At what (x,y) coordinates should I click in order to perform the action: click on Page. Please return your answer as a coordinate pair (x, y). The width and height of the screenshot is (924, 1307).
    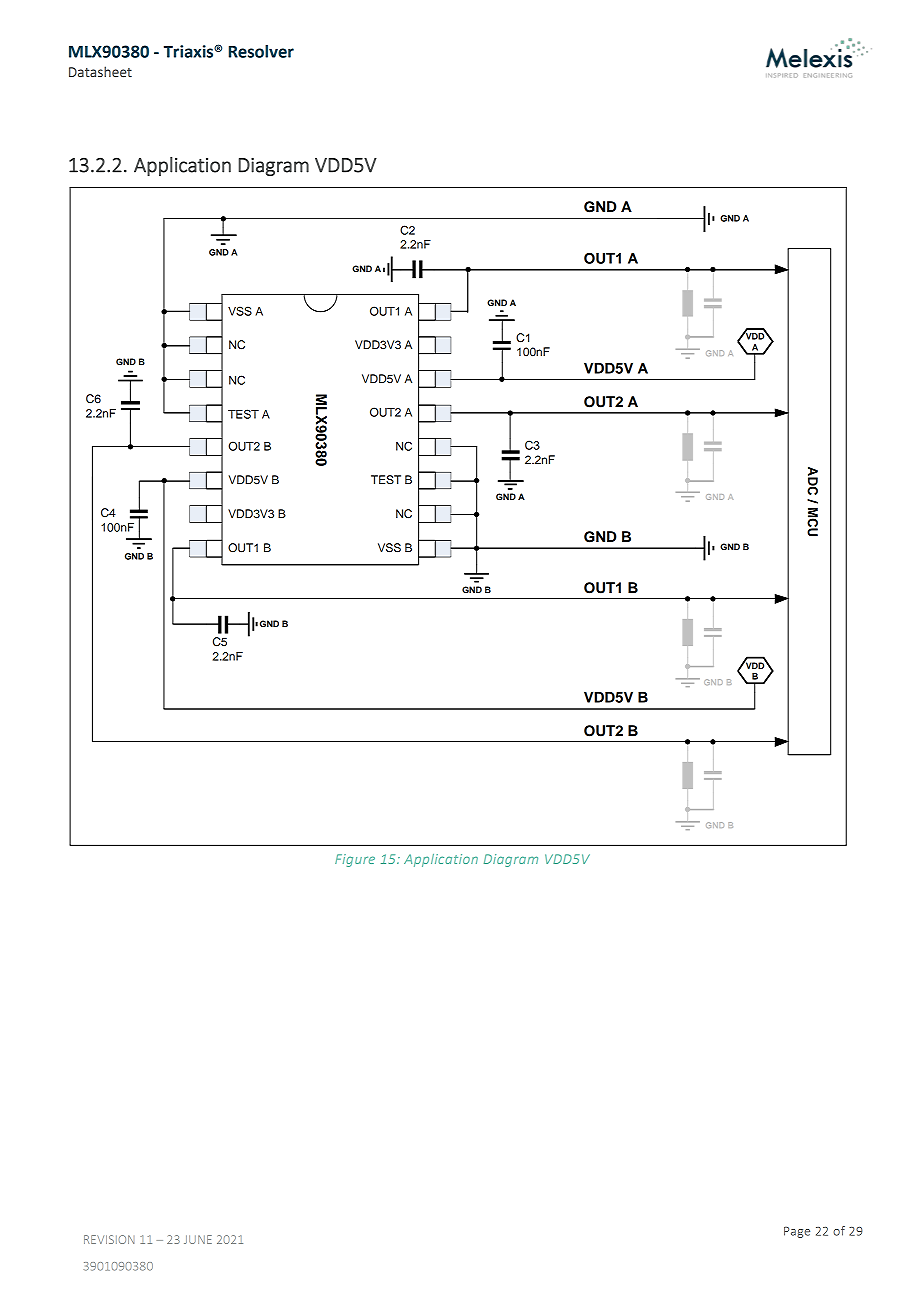
    Looking at the image, I should click on (797, 1232).
